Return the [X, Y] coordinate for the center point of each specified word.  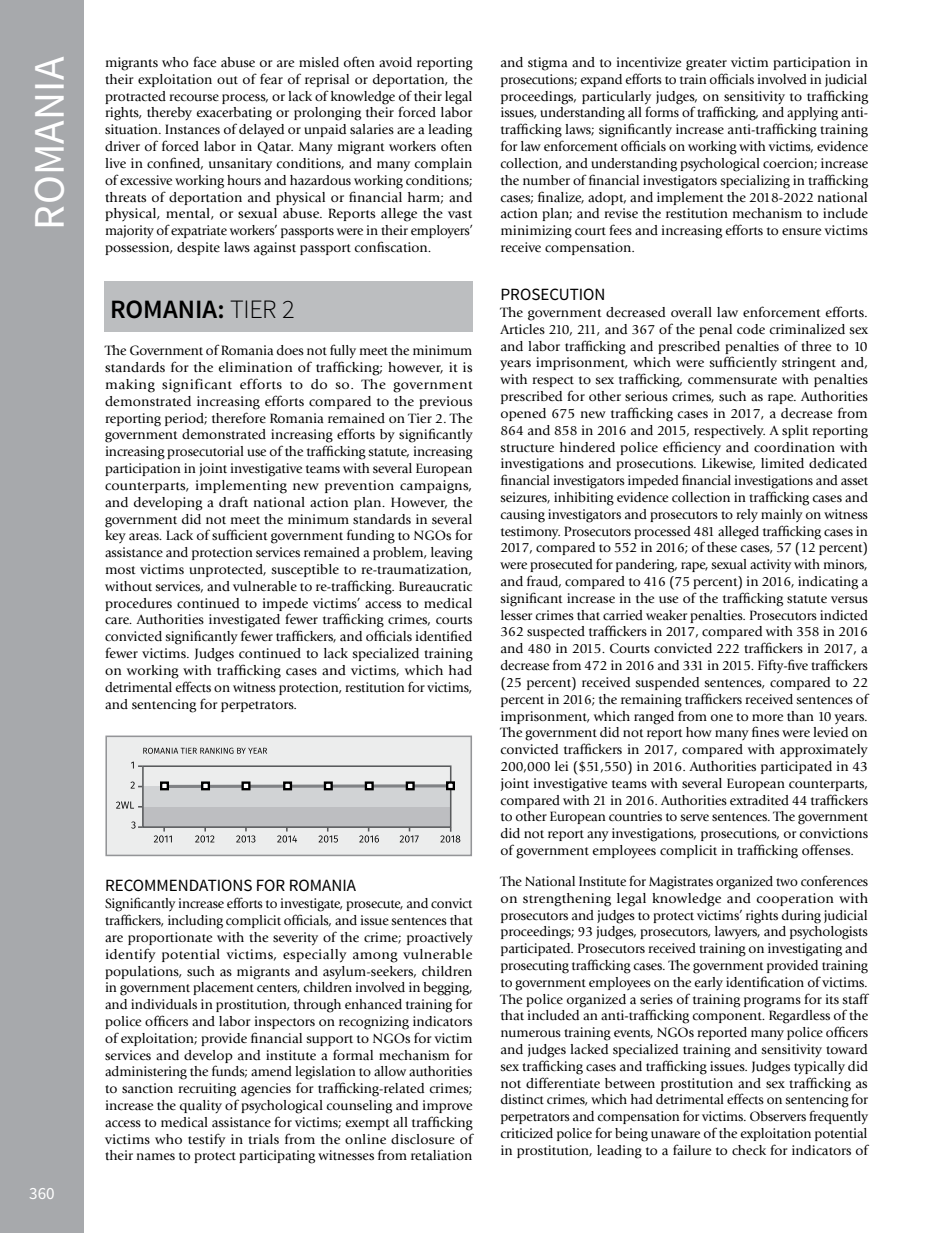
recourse [194, 98]
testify [207, 1140]
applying [812, 114]
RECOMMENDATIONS [179, 885]
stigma [548, 64]
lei [561, 766]
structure [527, 448]
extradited [759, 800]
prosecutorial [205, 452]
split [795, 431]
